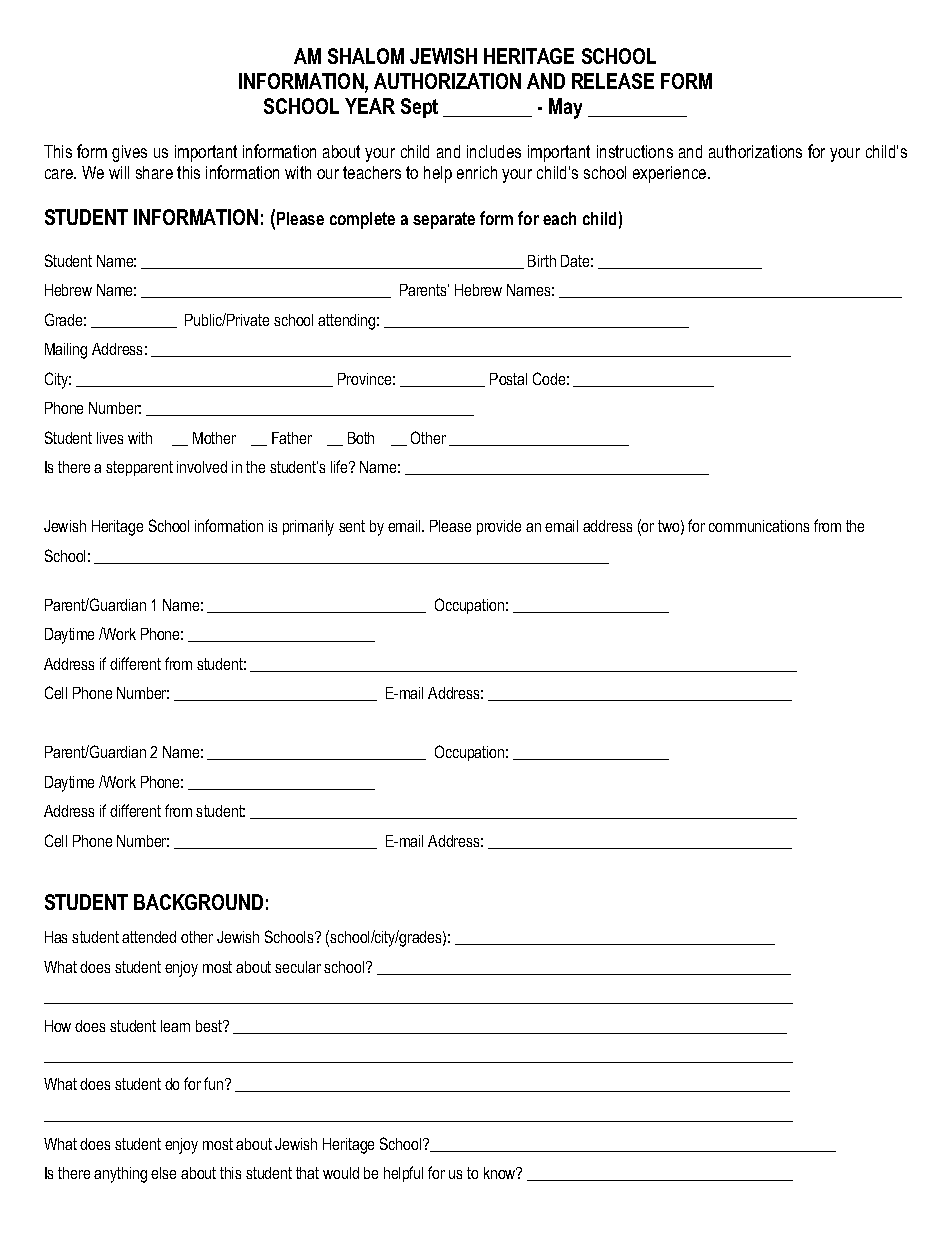 This document has height=1233, width=952. Describe the element at coordinates (419, 108) in the document. I see `Sept` at that location.
